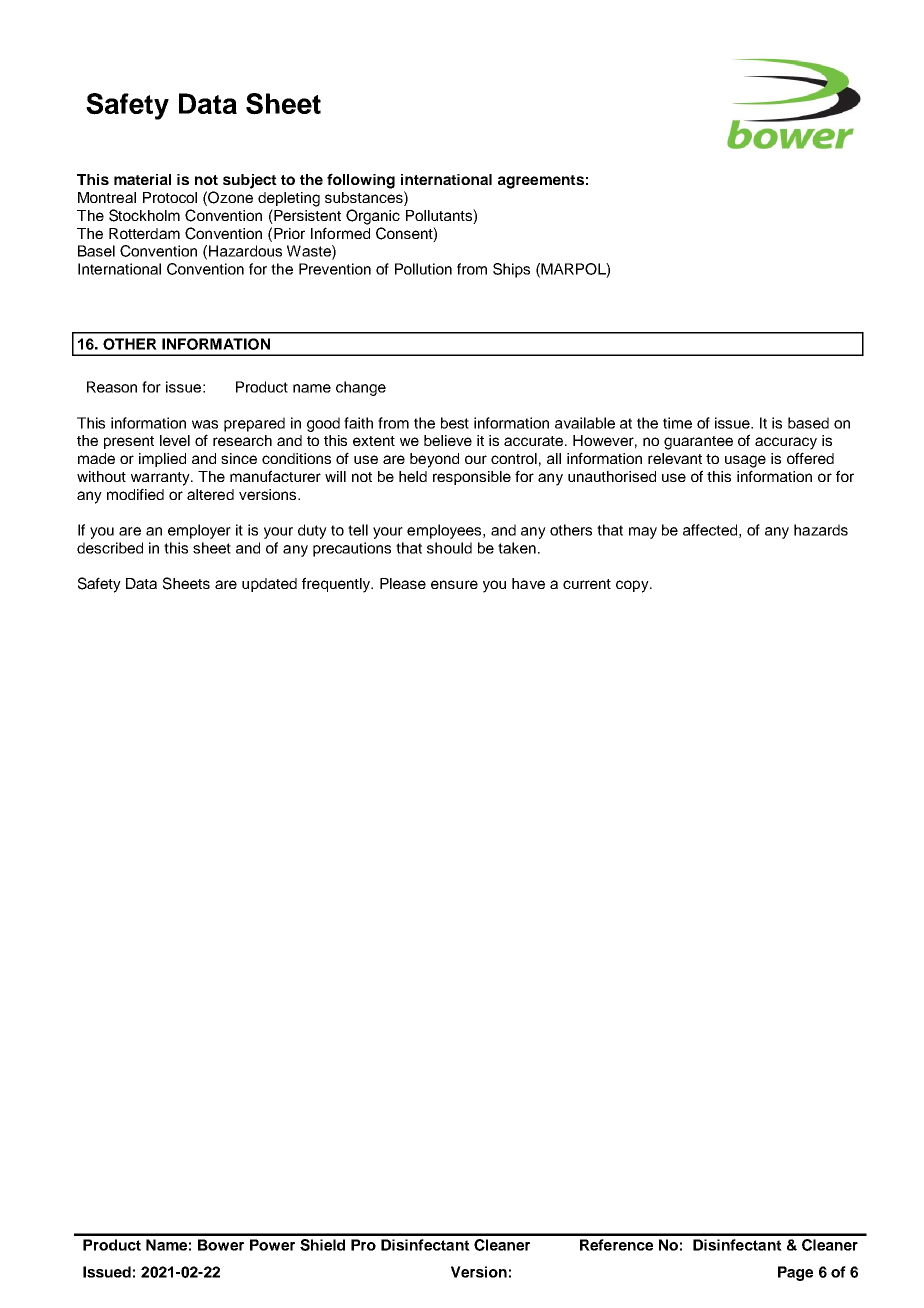 The image size is (924, 1308). I want to click on Page, so click(795, 1273).
